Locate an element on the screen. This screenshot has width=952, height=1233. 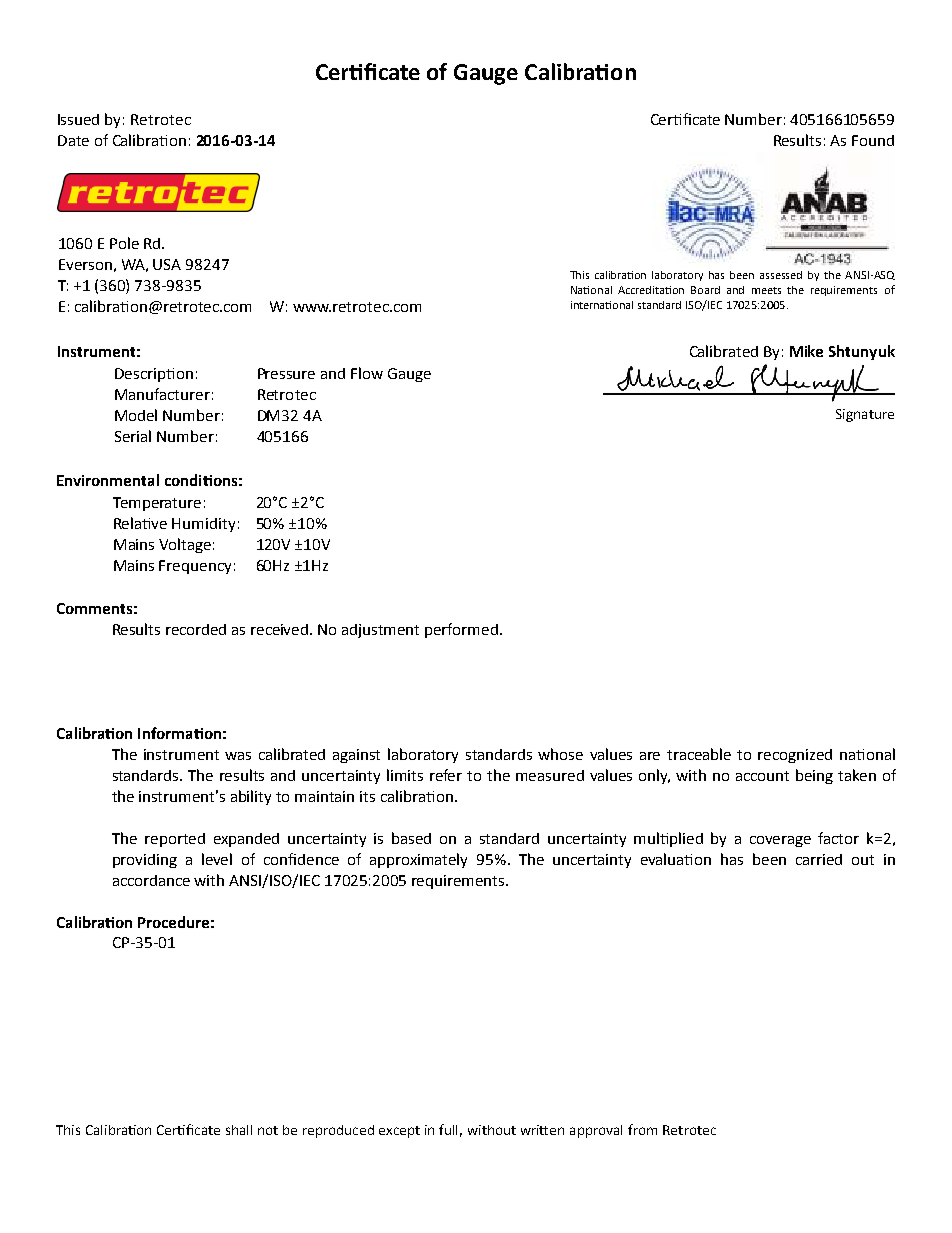
Found is located at coordinates (873, 140).
